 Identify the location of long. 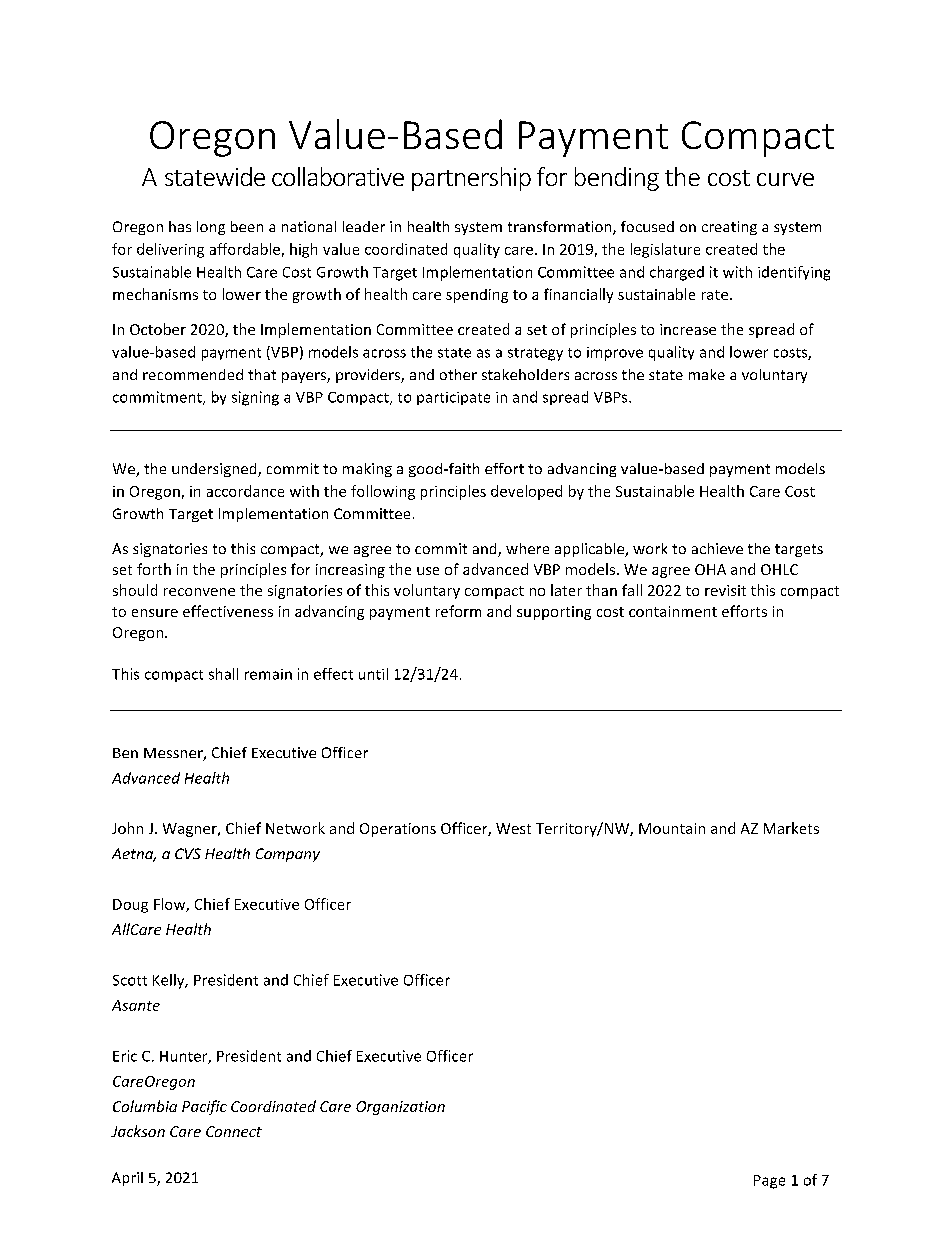
(211, 228).
